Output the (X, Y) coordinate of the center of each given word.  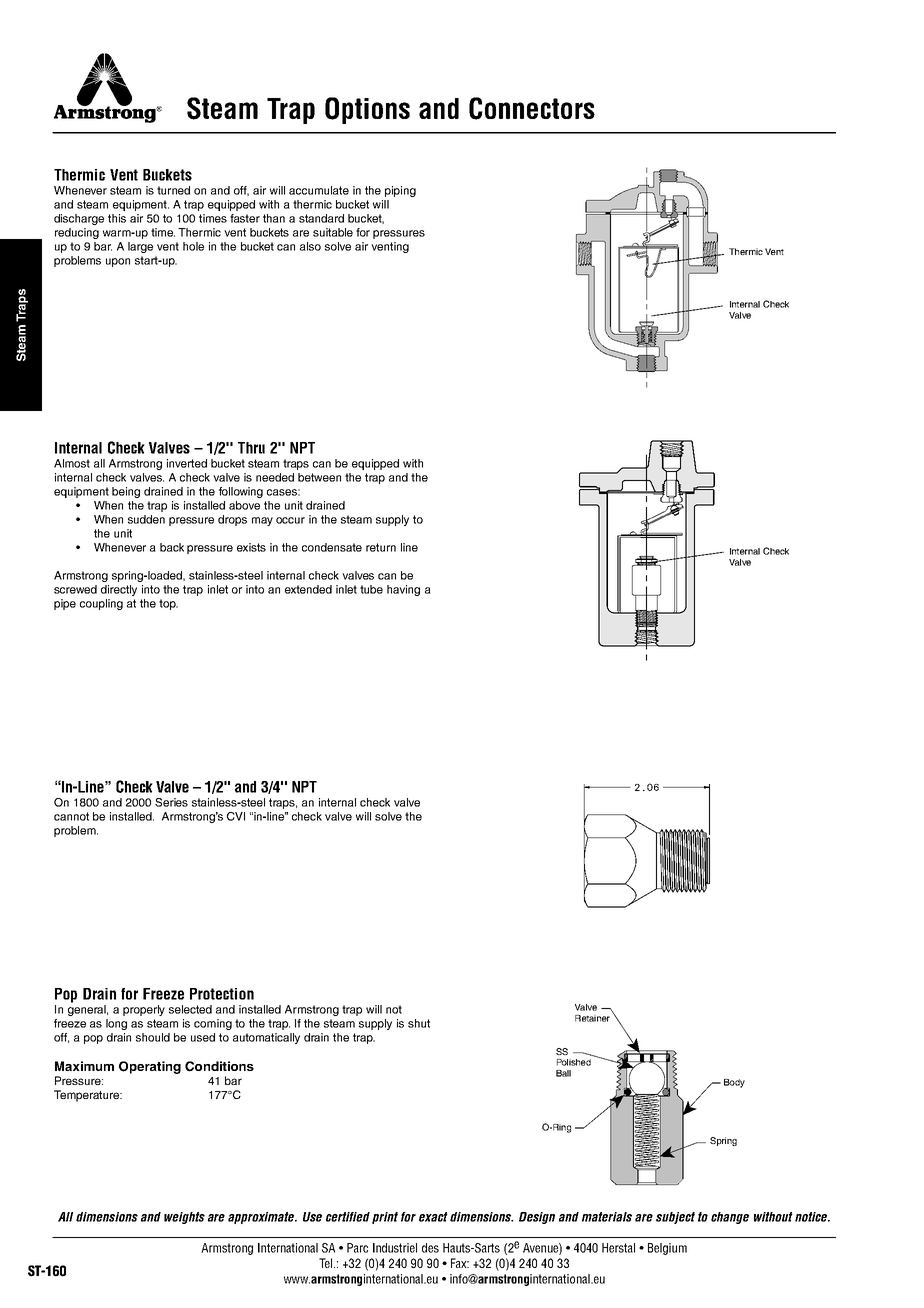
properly (144, 1010)
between (319, 477)
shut (419, 1023)
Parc (357, 1248)
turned (173, 190)
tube (371, 589)
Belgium (667, 1249)
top (168, 604)
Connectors (532, 108)
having (403, 590)
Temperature (87, 1096)
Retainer (592, 1018)
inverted (187, 463)
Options (367, 110)
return (381, 547)
